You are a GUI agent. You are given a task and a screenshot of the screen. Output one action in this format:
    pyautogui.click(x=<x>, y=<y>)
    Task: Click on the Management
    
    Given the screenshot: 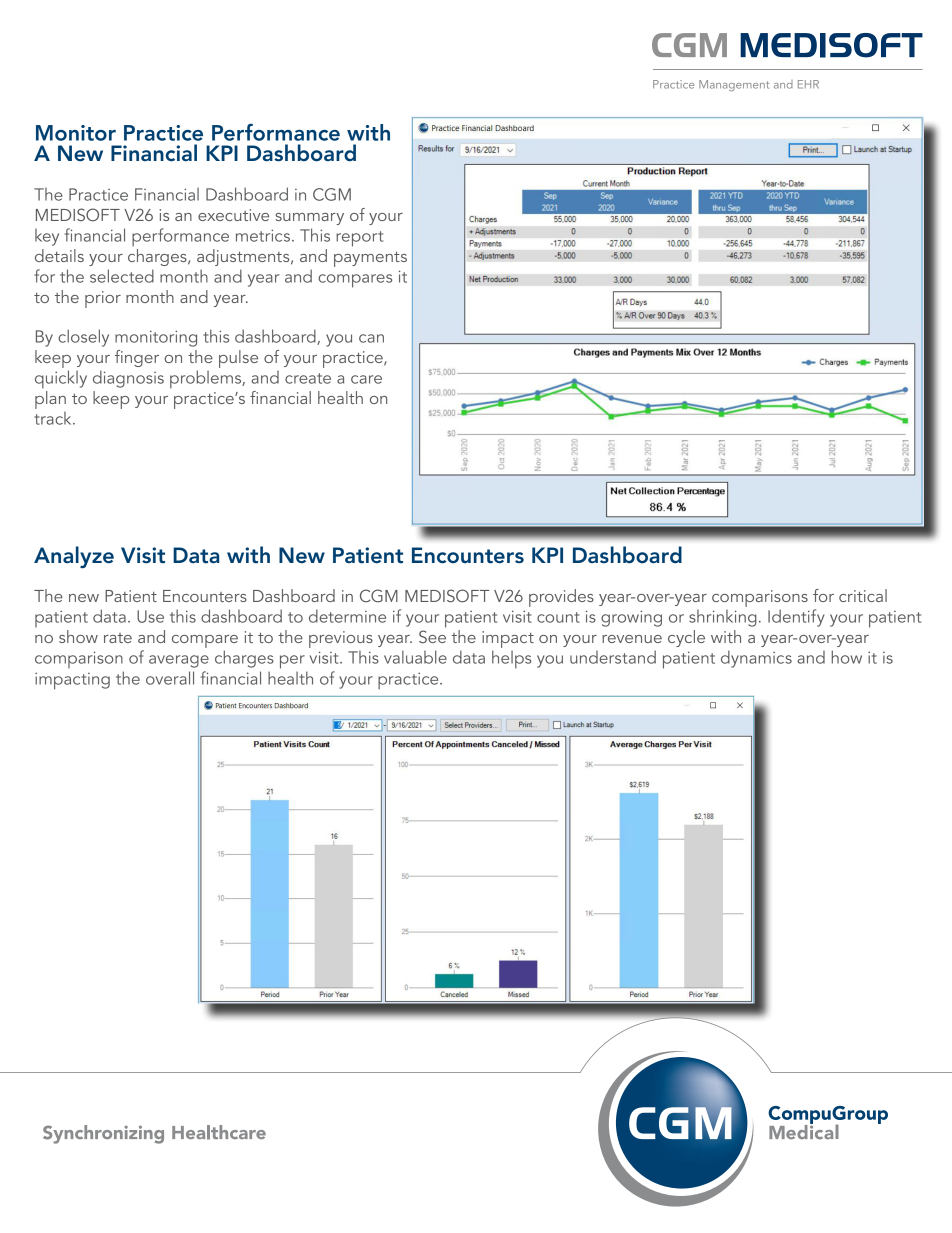 What is the action you would take?
    pyautogui.click(x=734, y=85)
